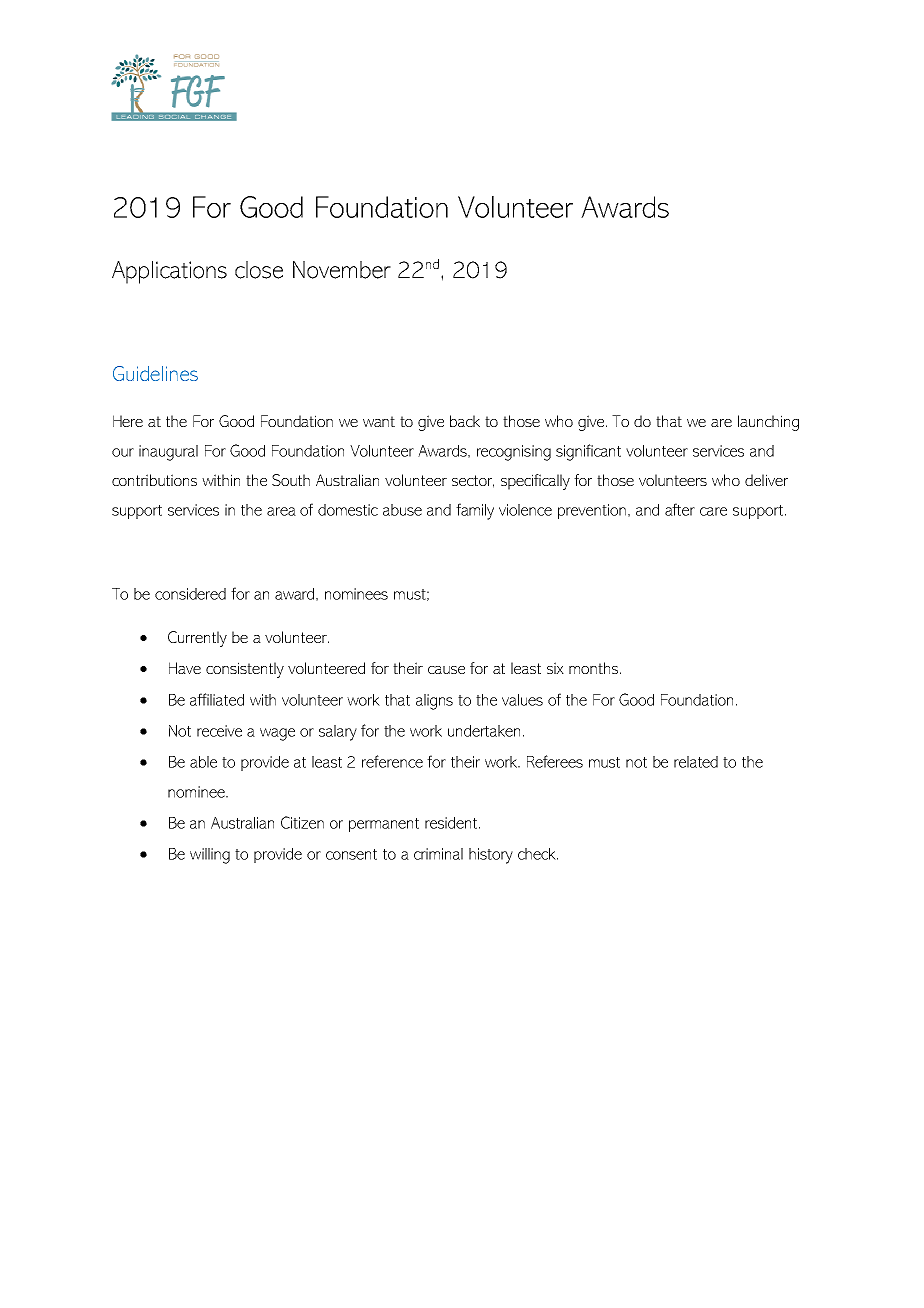  I want to click on care, so click(713, 511).
